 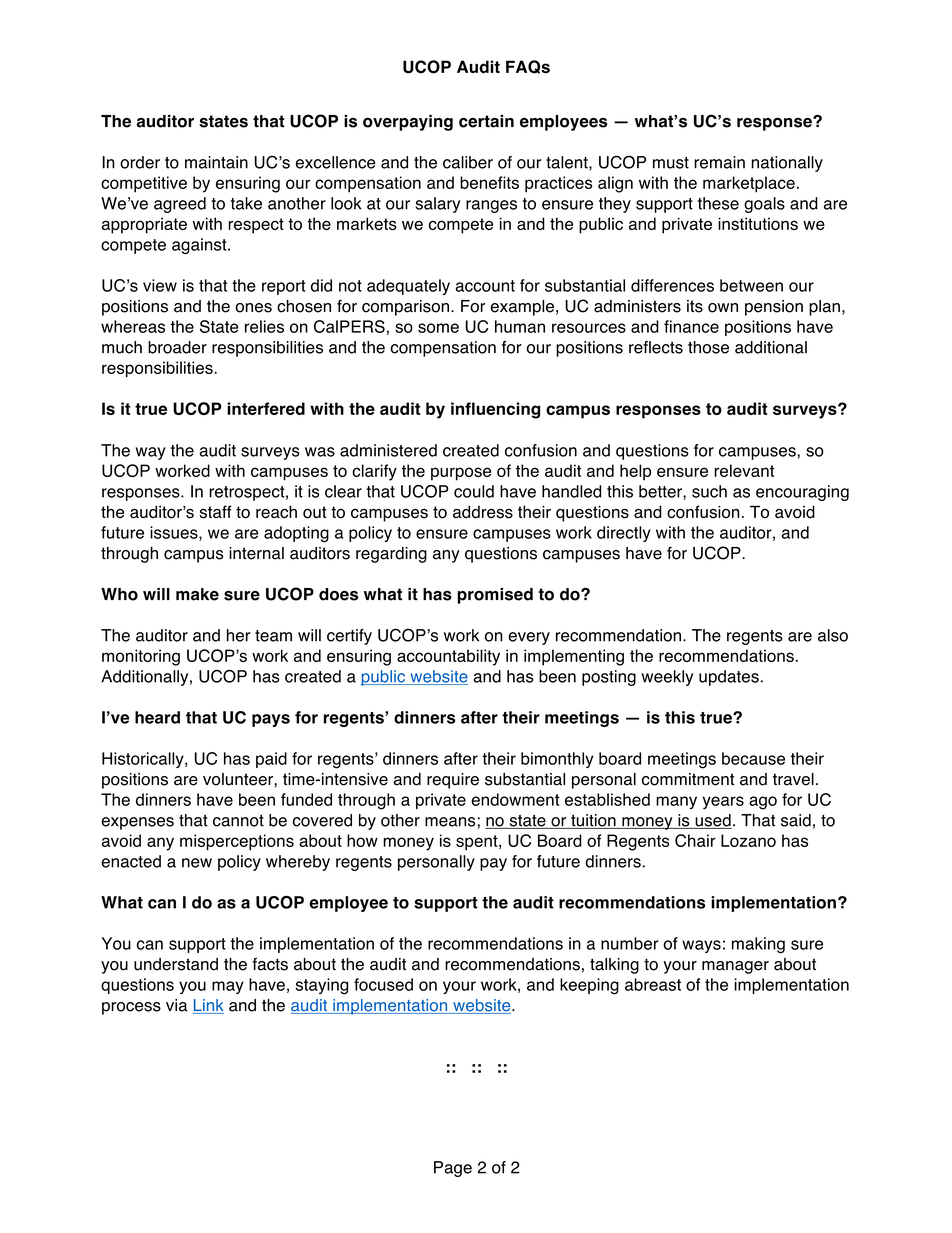 What do you see at coordinates (468, 162) in the screenshot?
I see `caliber` at bounding box center [468, 162].
